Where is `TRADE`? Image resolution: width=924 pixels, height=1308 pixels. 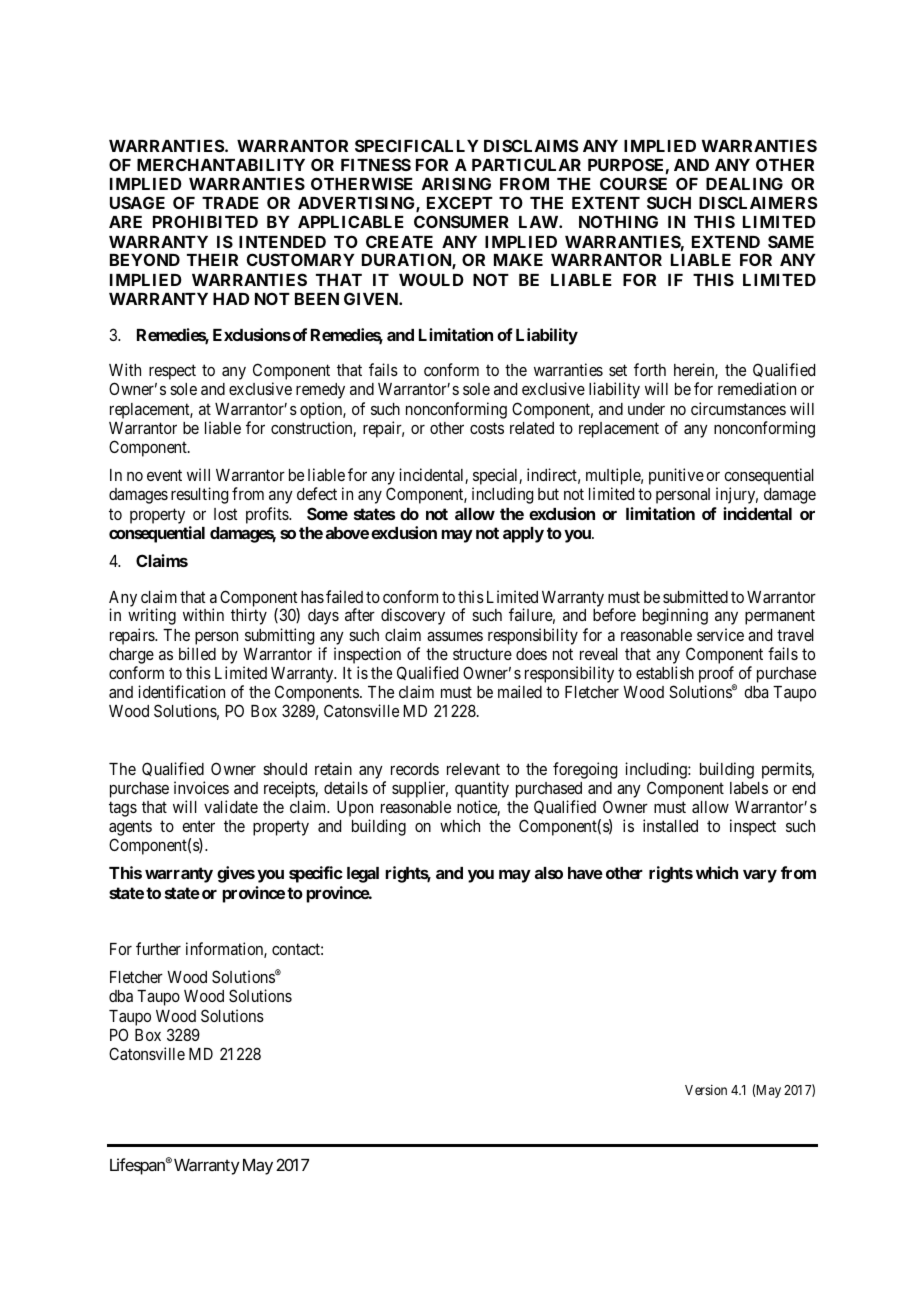 TRADE is located at coordinates (230, 203).
